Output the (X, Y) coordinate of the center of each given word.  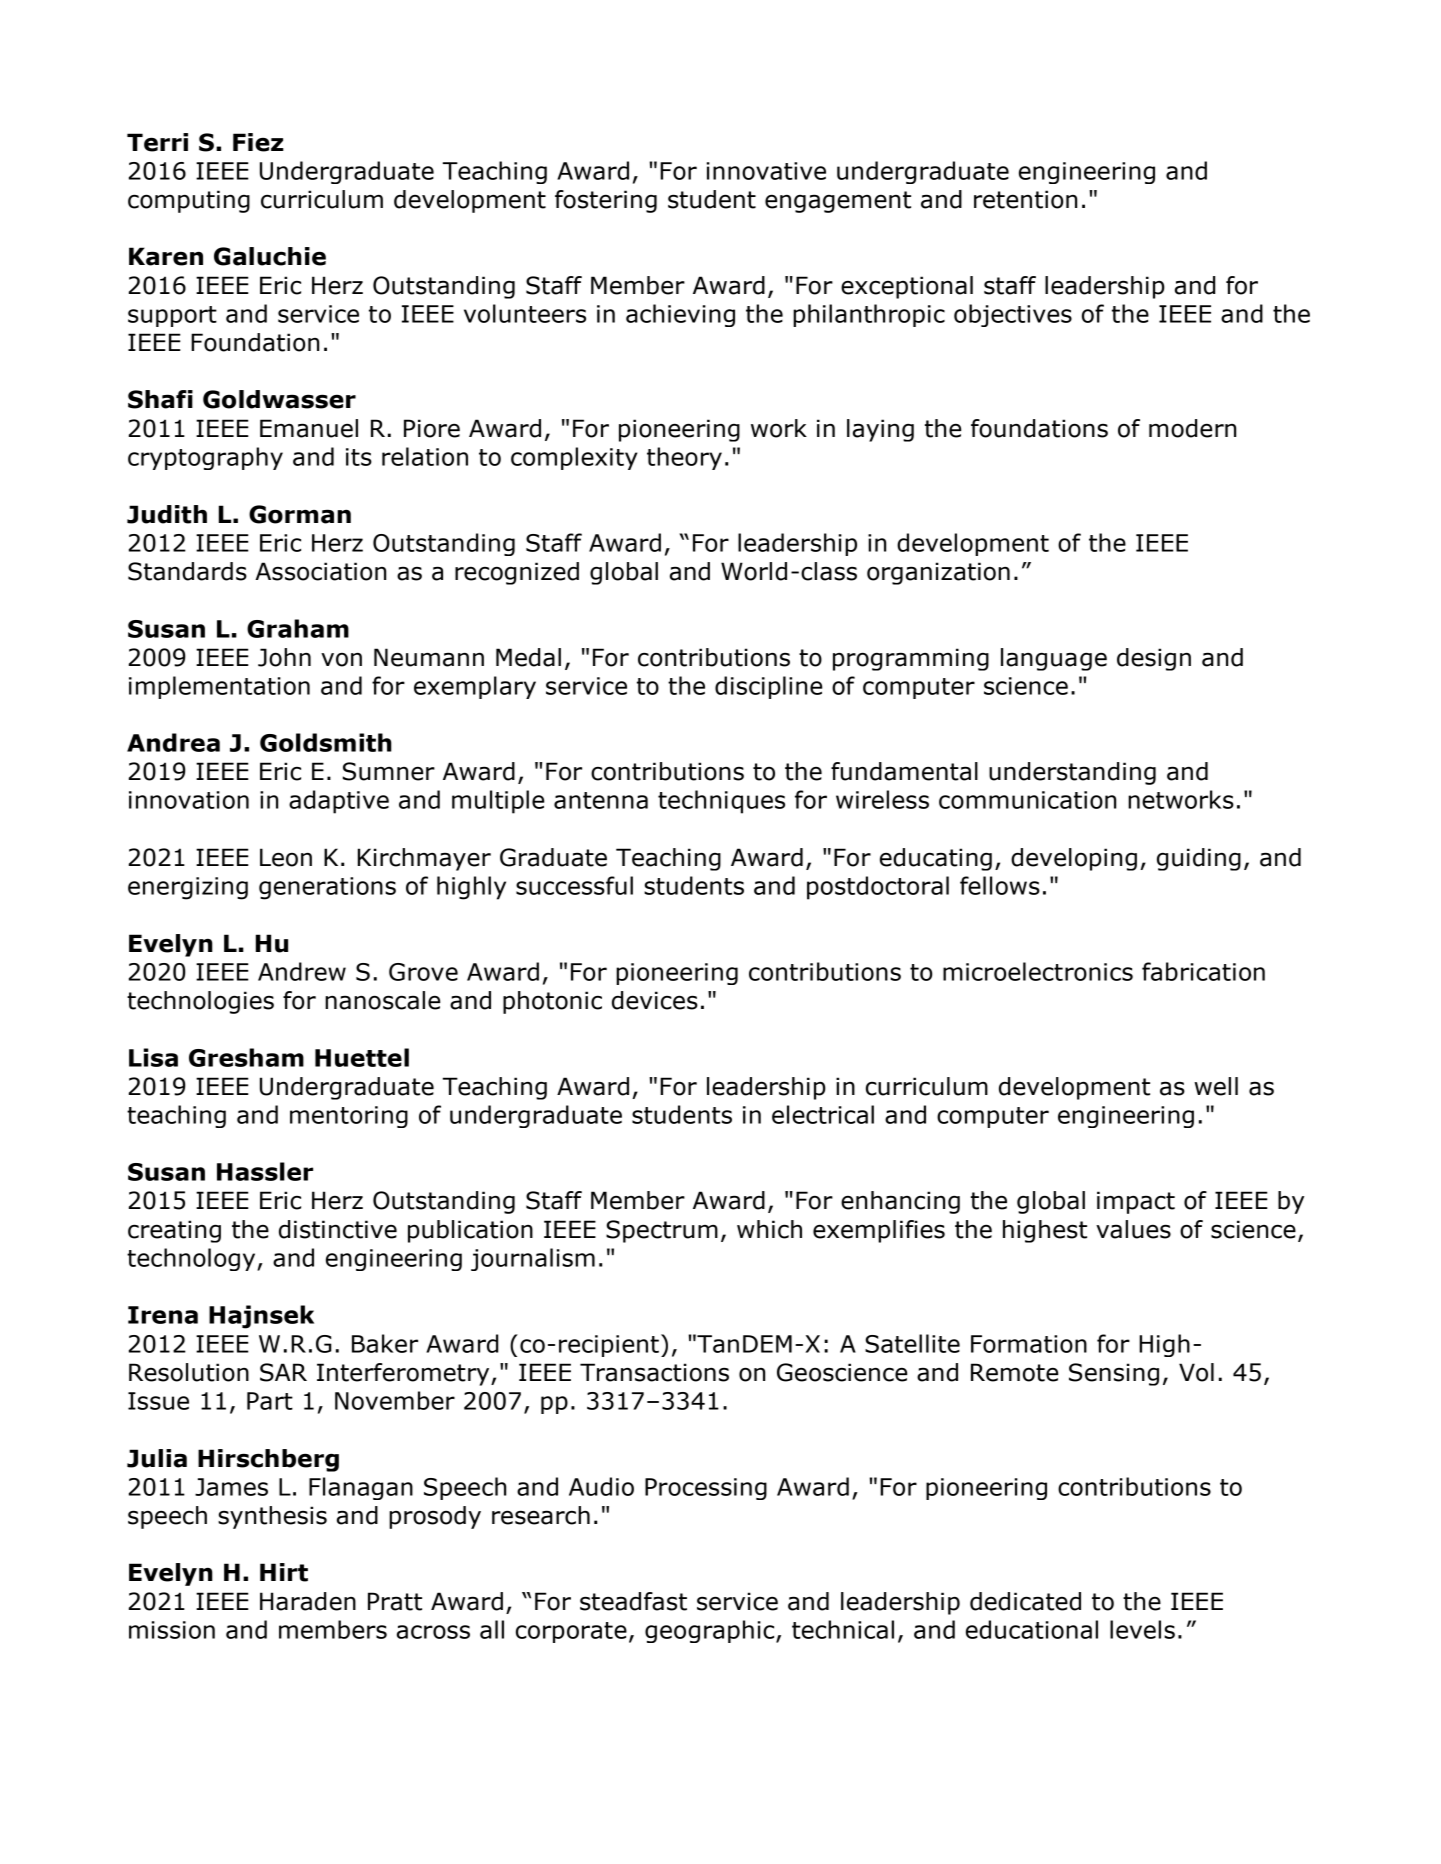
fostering (606, 201)
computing (189, 201)
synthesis (272, 1517)
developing (1074, 859)
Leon (286, 857)
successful (574, 885)
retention (1025, 199)
